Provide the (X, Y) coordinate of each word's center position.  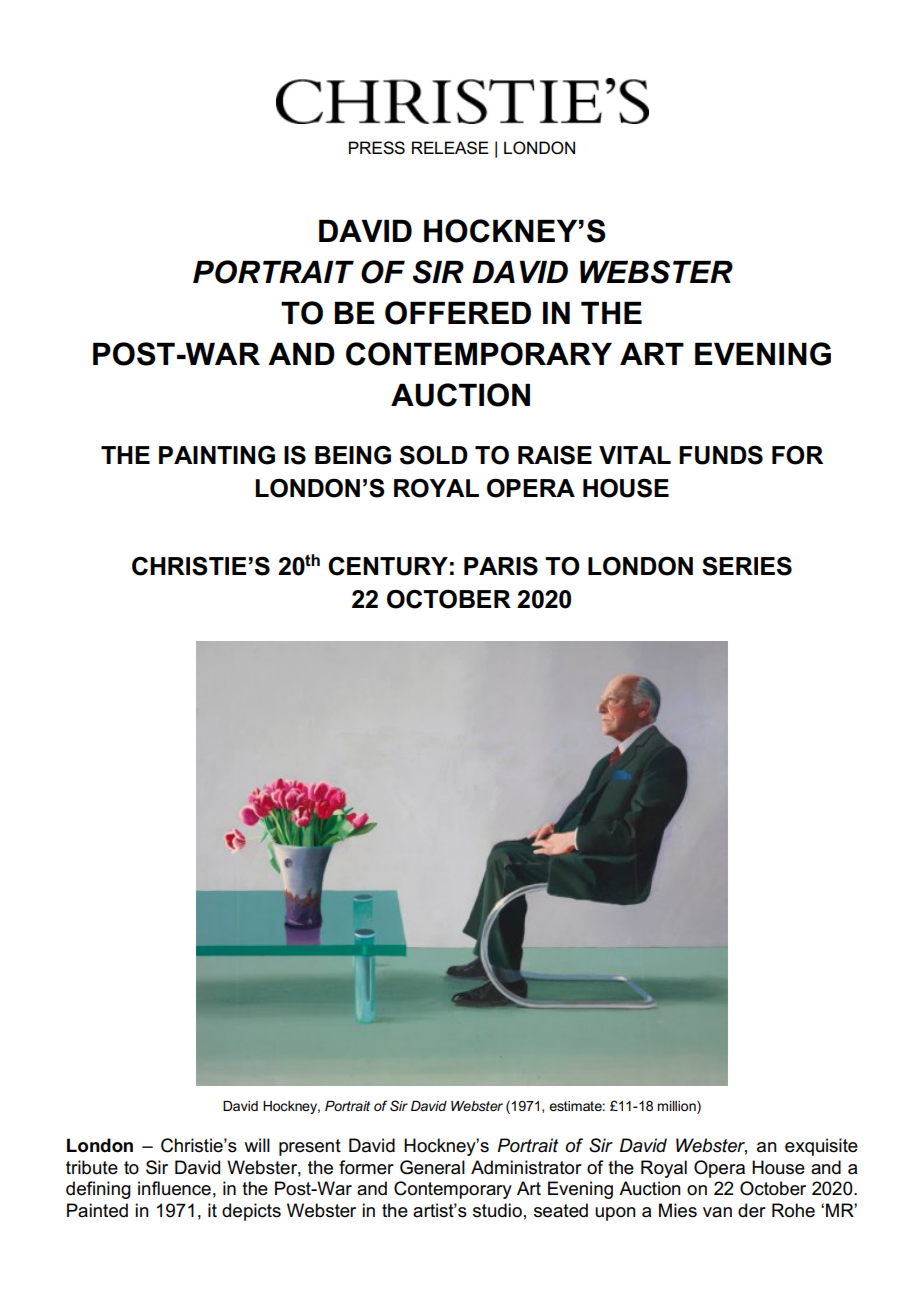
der (752, 1210)
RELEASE (450, 148)
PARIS (501, 566)
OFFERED (458, 313)
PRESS (377, 148)
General (432, 1167)
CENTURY (388, 566)
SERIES (747, 566)
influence (174, 1188)
